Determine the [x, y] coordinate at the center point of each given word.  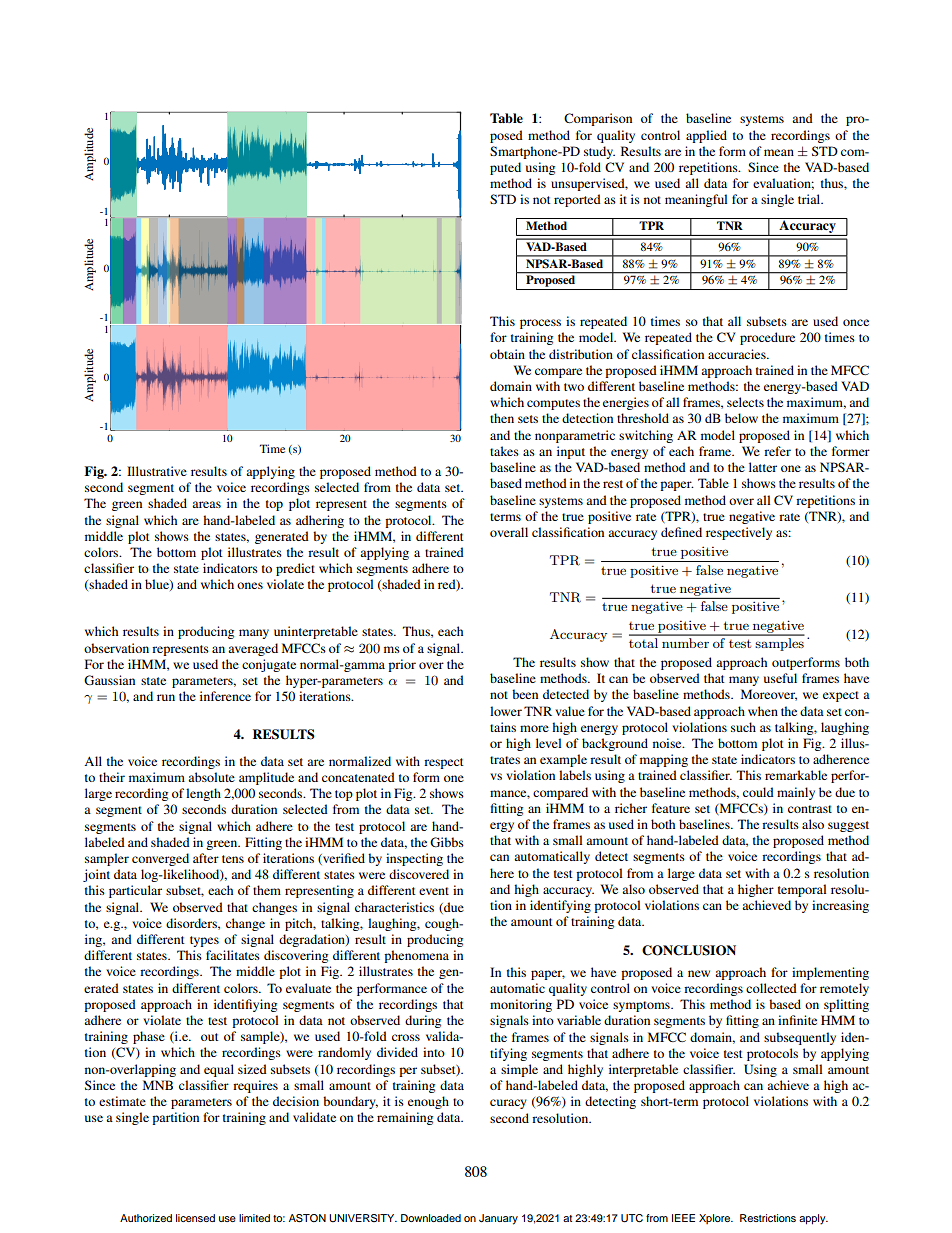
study [599, 152]
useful [780, 678]
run [166, 697]
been [525, 694]
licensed [195, 1218]
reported [577, 200]
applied [706, 136]
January [498, 1219]
